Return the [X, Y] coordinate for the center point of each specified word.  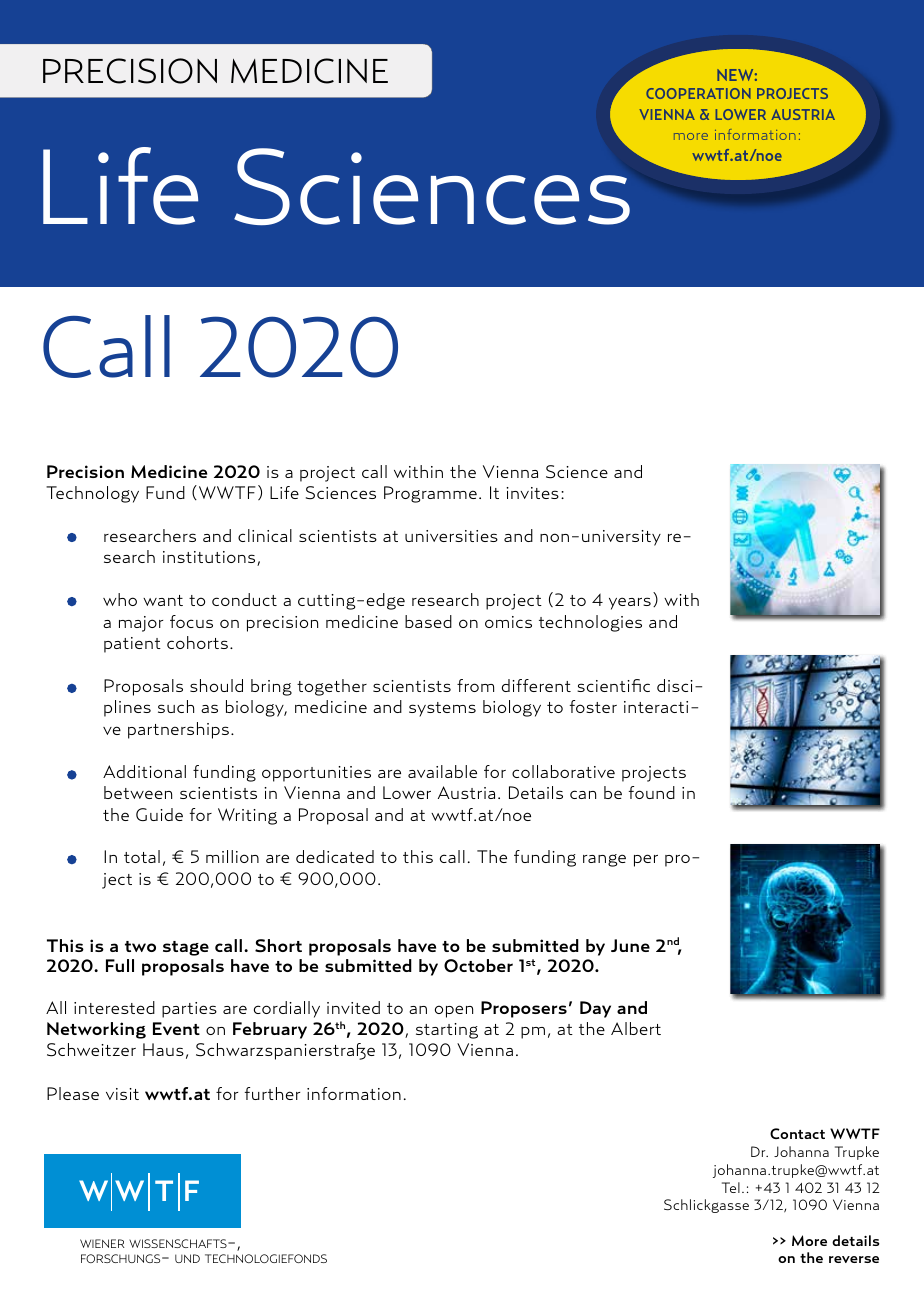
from [475, 685]
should [216, 685]
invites [532, 493]
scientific [613, 685]
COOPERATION [698, 93]
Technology [92, 494]
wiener [102, 1243]
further [272, 1093]
